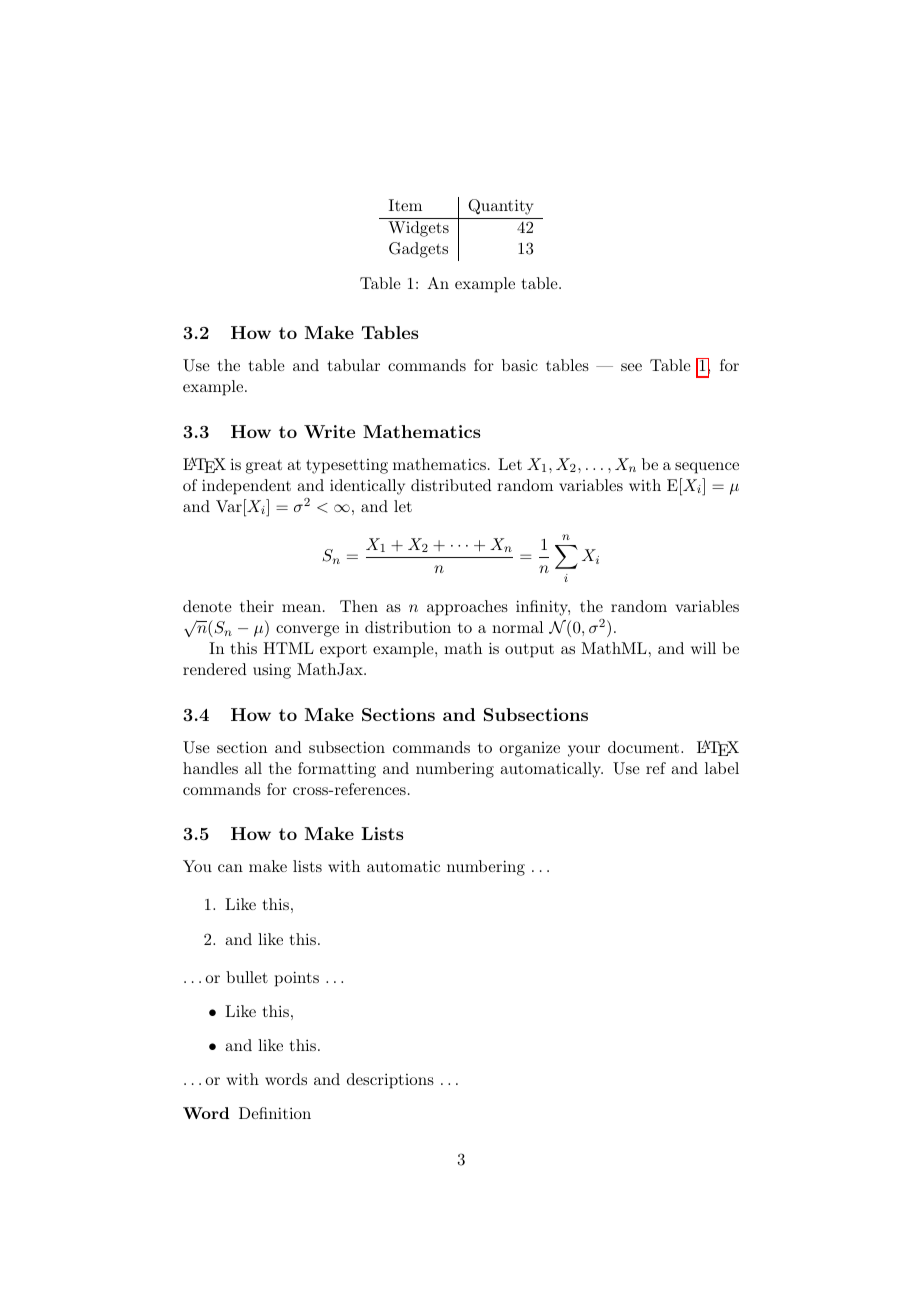  What do you see at coordinates (264, 467) in the image?
I see `great` at bounding box center [264, 467].
